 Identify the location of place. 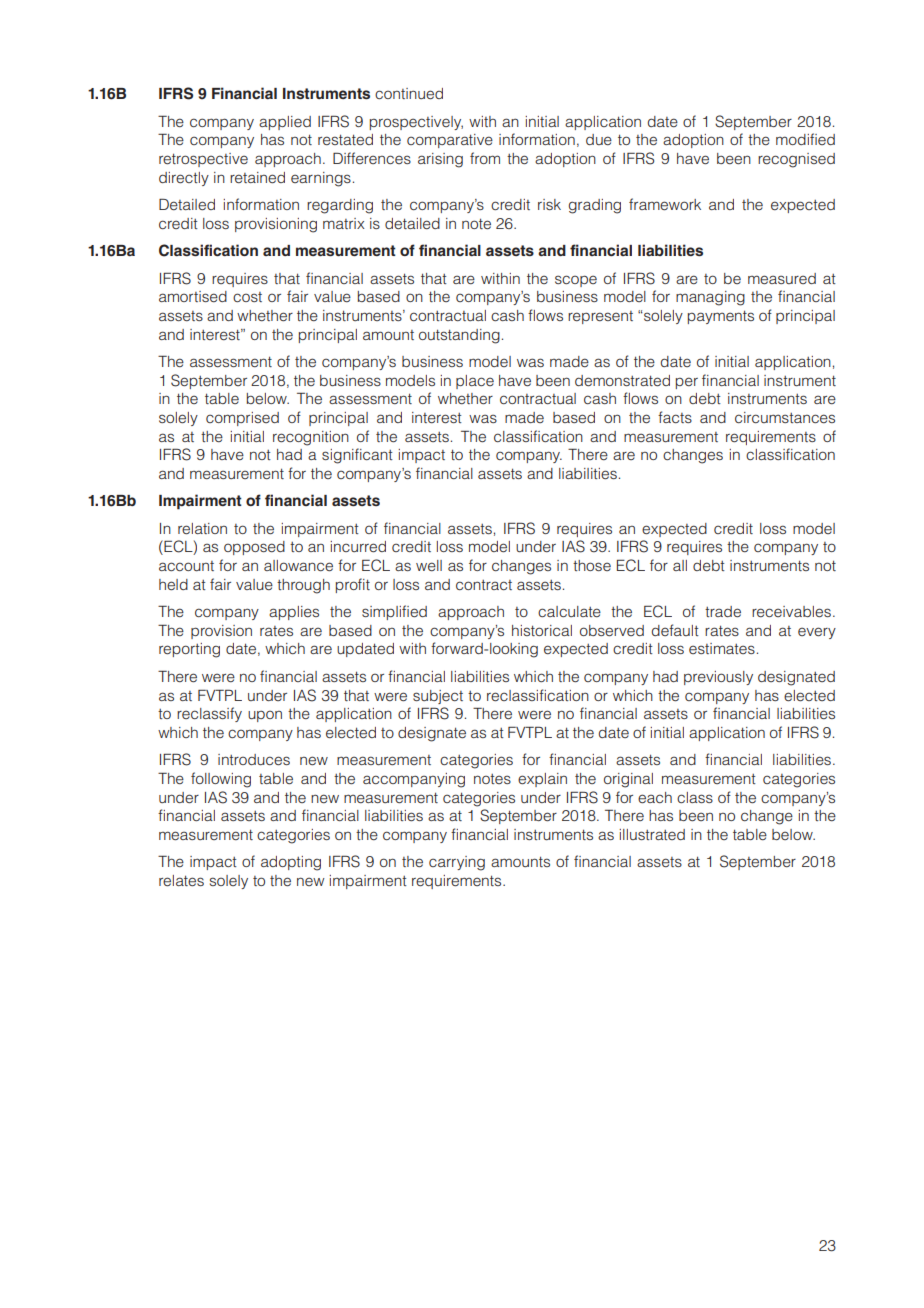
(475, 382).
